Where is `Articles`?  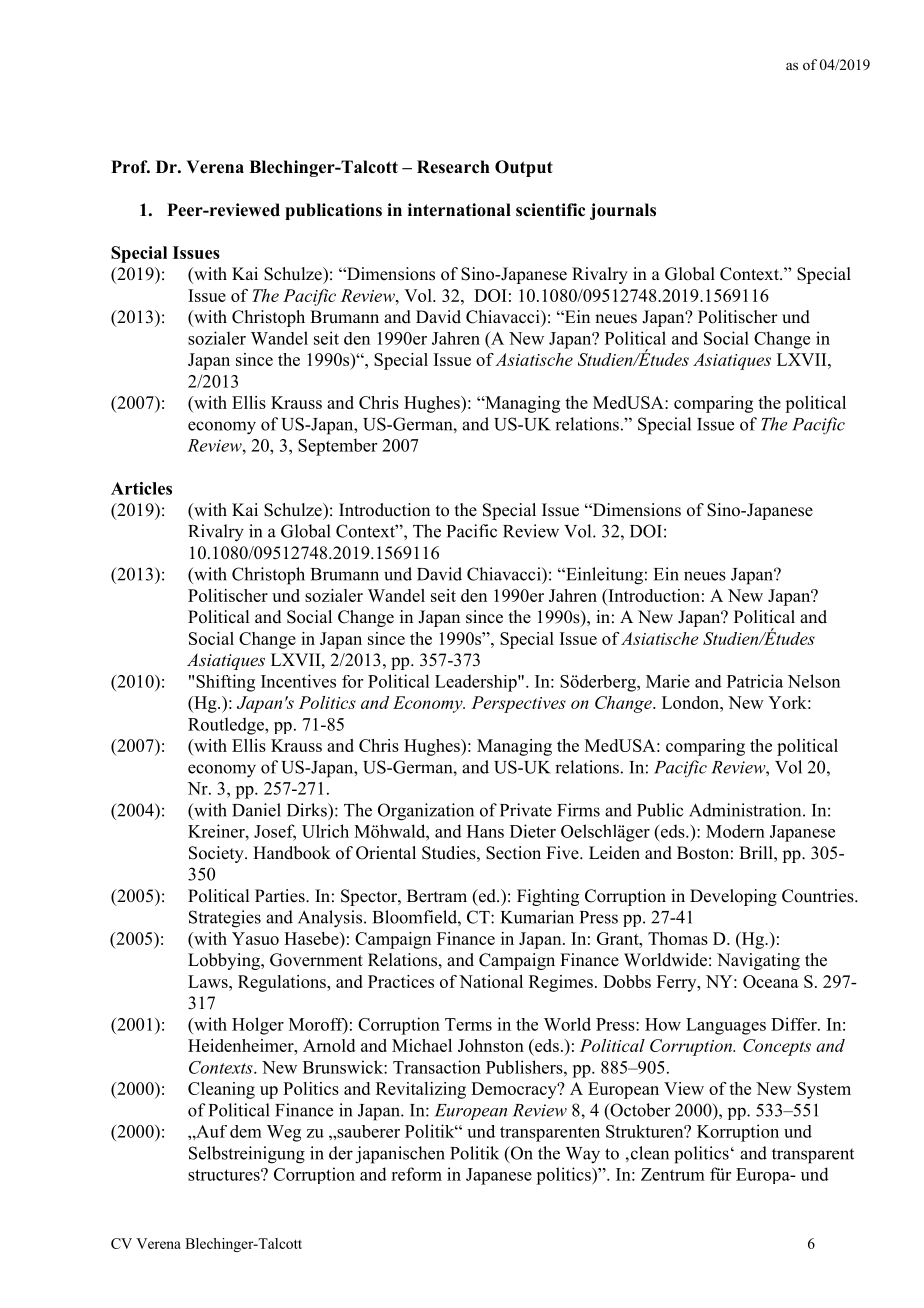 Articles is located at coordinates (141, 488).
